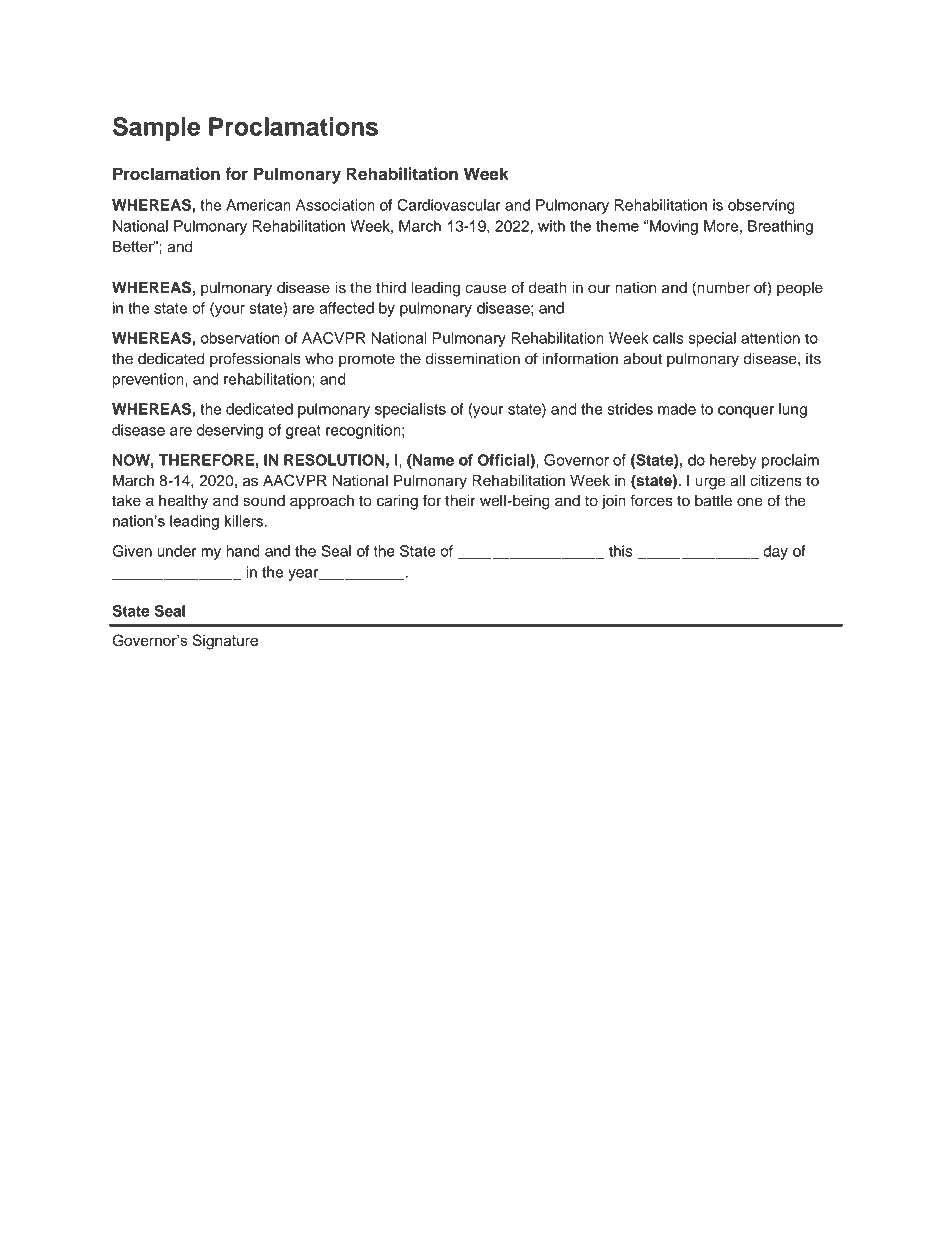 The width and height of the screenshot is (952, 1233). Describe the element at coordinates (240, 338) in the screenshot. I see `observation` at that location.
